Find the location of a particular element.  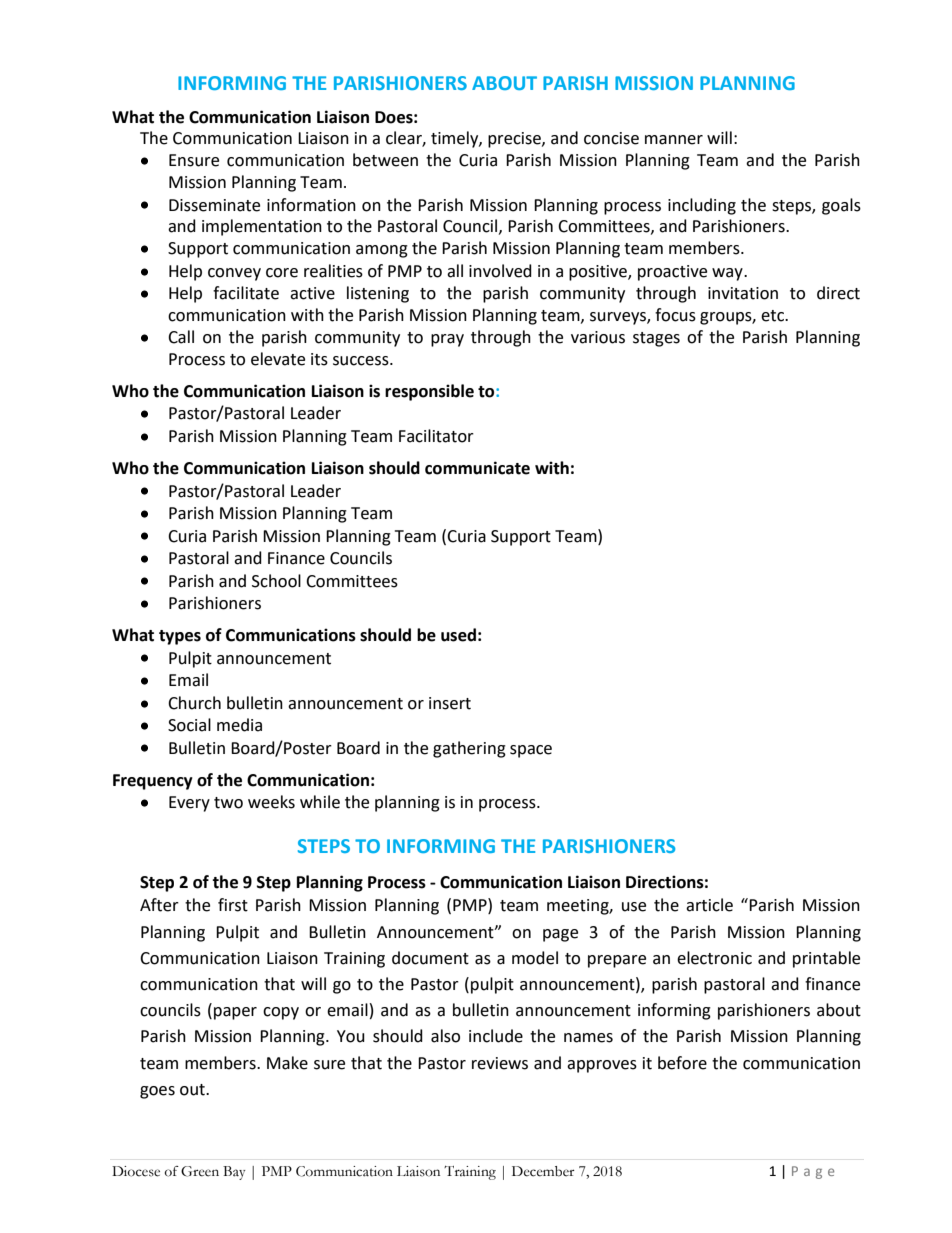

types is located at coordinates (180, 637).
